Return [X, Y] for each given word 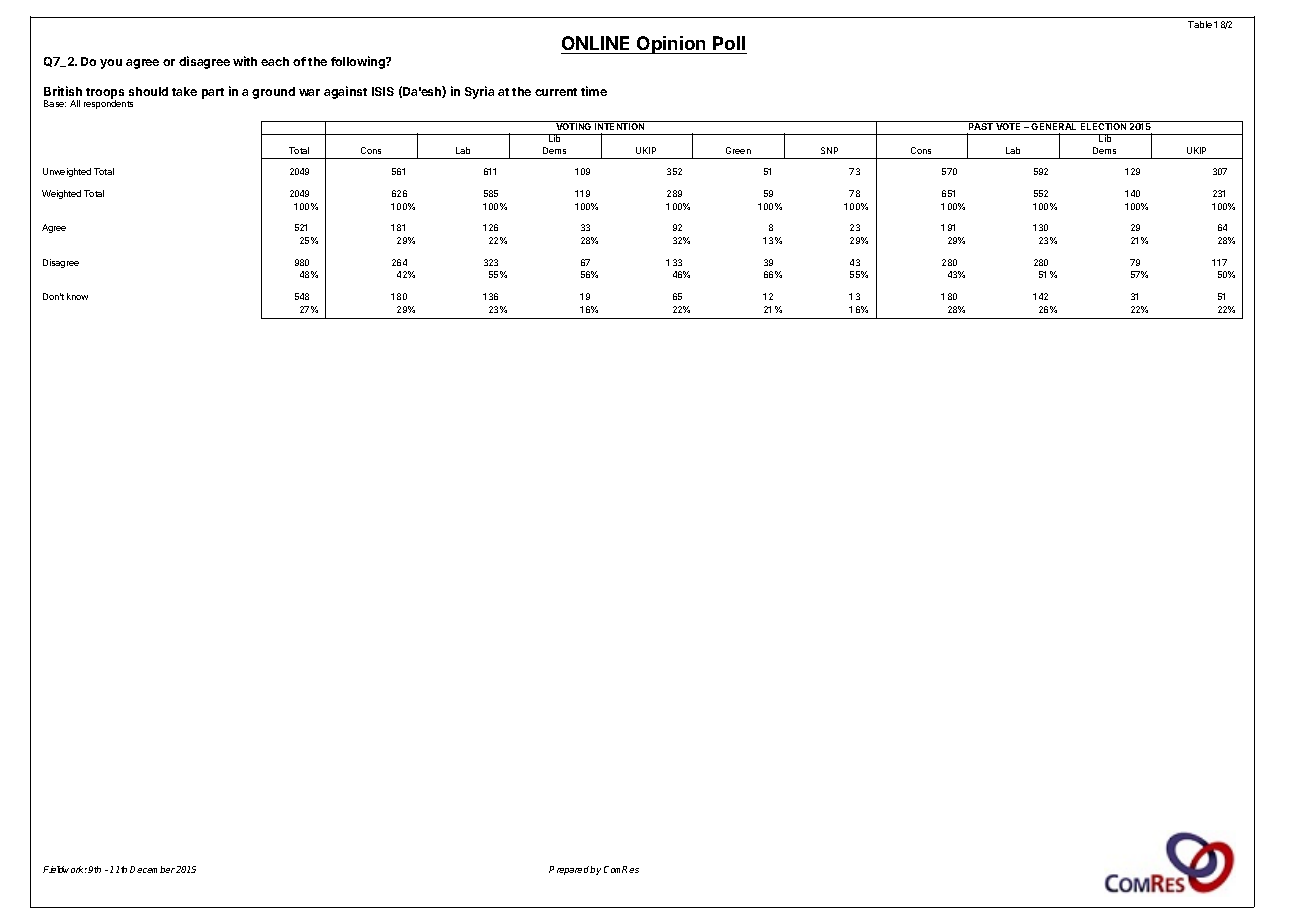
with [245, 61]
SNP [829, 150]
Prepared [570, 870]
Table [1200, 24]
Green [738, 150]
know [77, 296]
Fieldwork [65, 869]
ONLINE [597, 45]
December [152, 869]
